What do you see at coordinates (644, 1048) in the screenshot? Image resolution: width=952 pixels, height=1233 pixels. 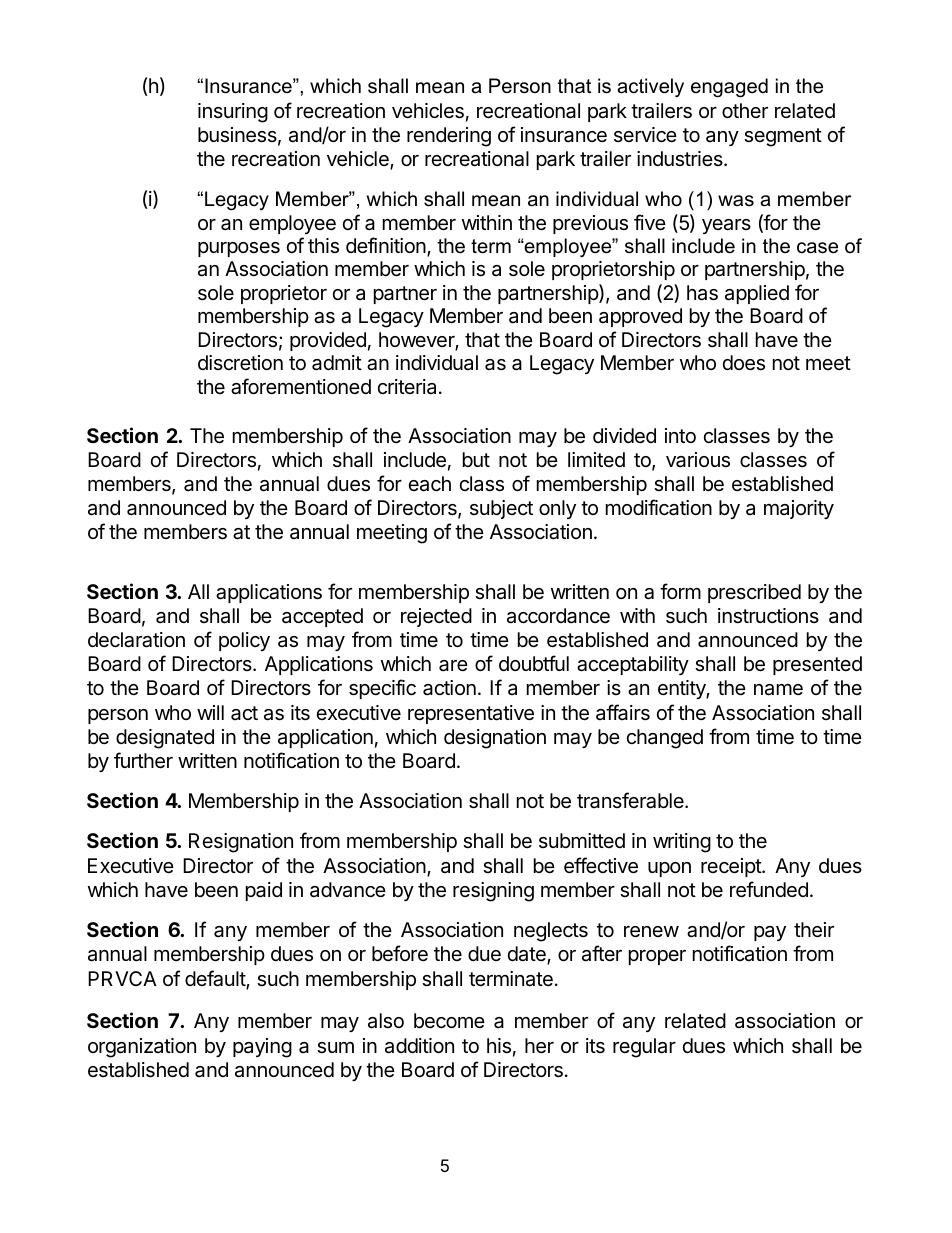 I see `regular` at bounding box center [644, 1048].
